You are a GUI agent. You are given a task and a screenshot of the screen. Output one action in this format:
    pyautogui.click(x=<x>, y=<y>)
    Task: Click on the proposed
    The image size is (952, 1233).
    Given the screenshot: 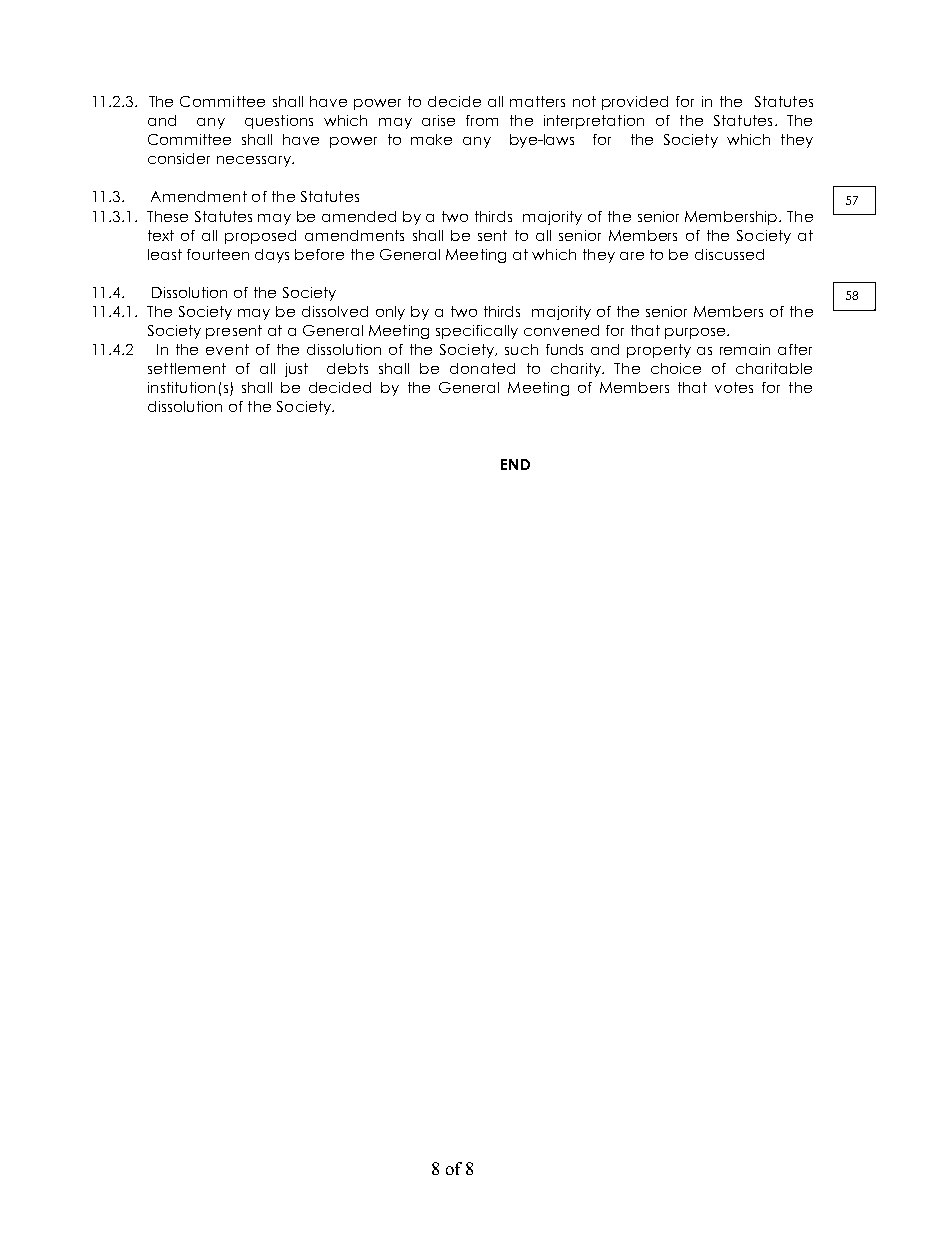 What is the action you would take?
    pyautogui.click(x=260, y=237)
